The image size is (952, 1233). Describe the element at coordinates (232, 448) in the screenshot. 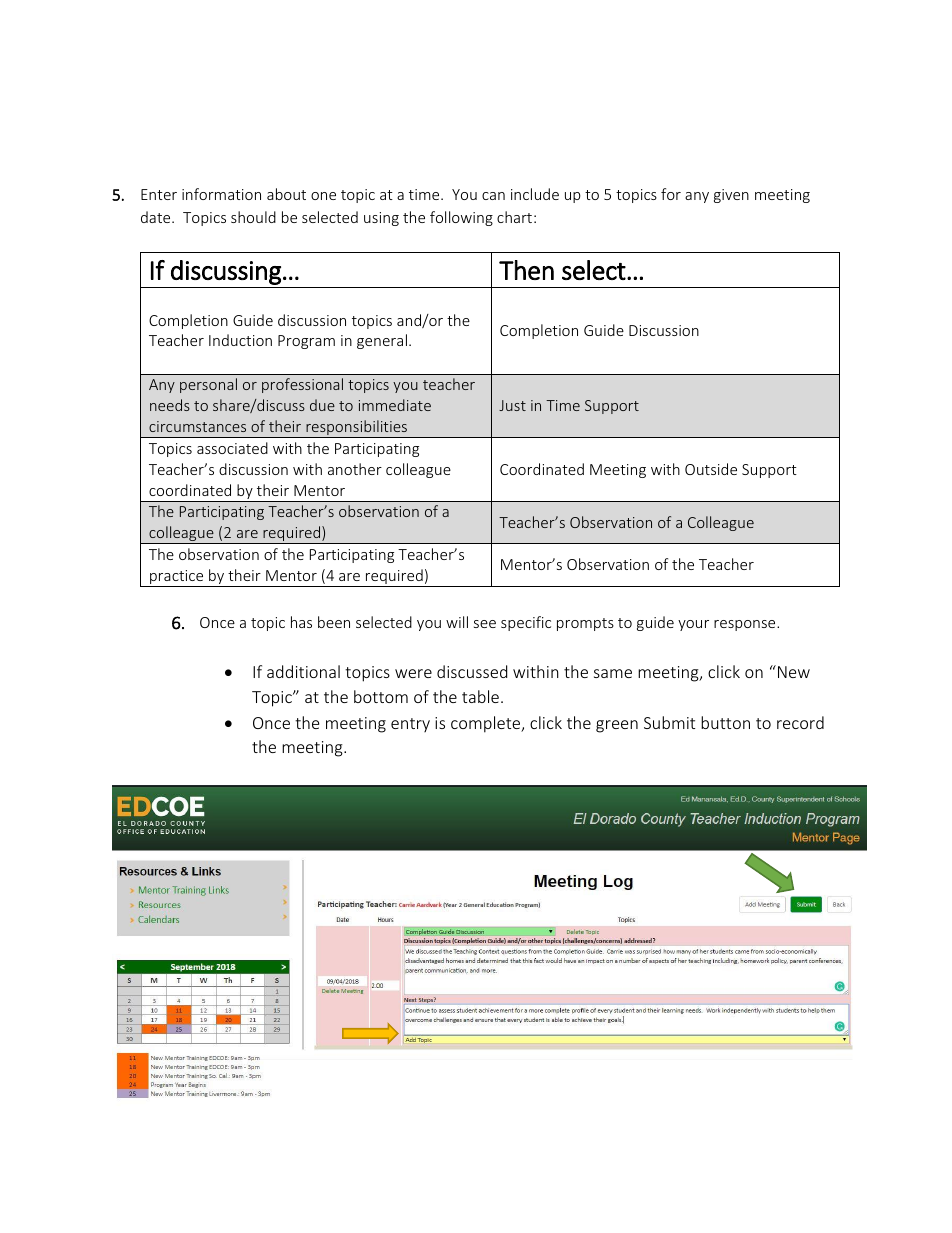

I see `associated` at that location.
